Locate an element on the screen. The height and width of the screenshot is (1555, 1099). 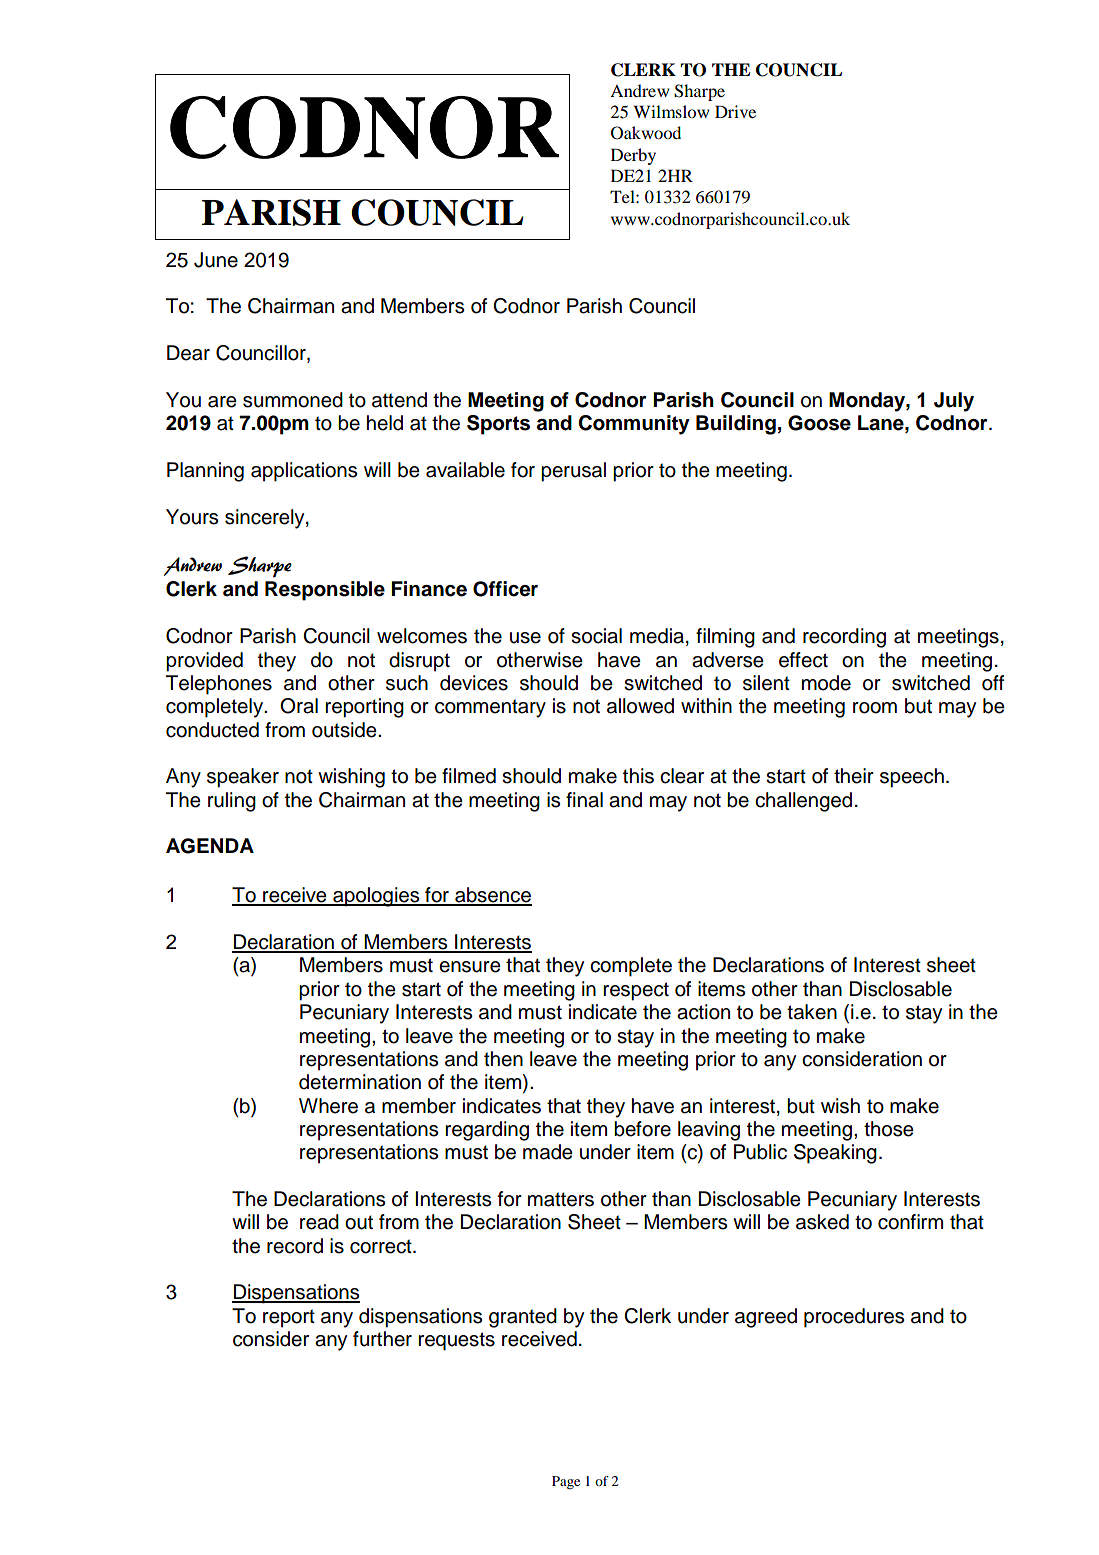
Derby is located at coordinates (633, 156).
